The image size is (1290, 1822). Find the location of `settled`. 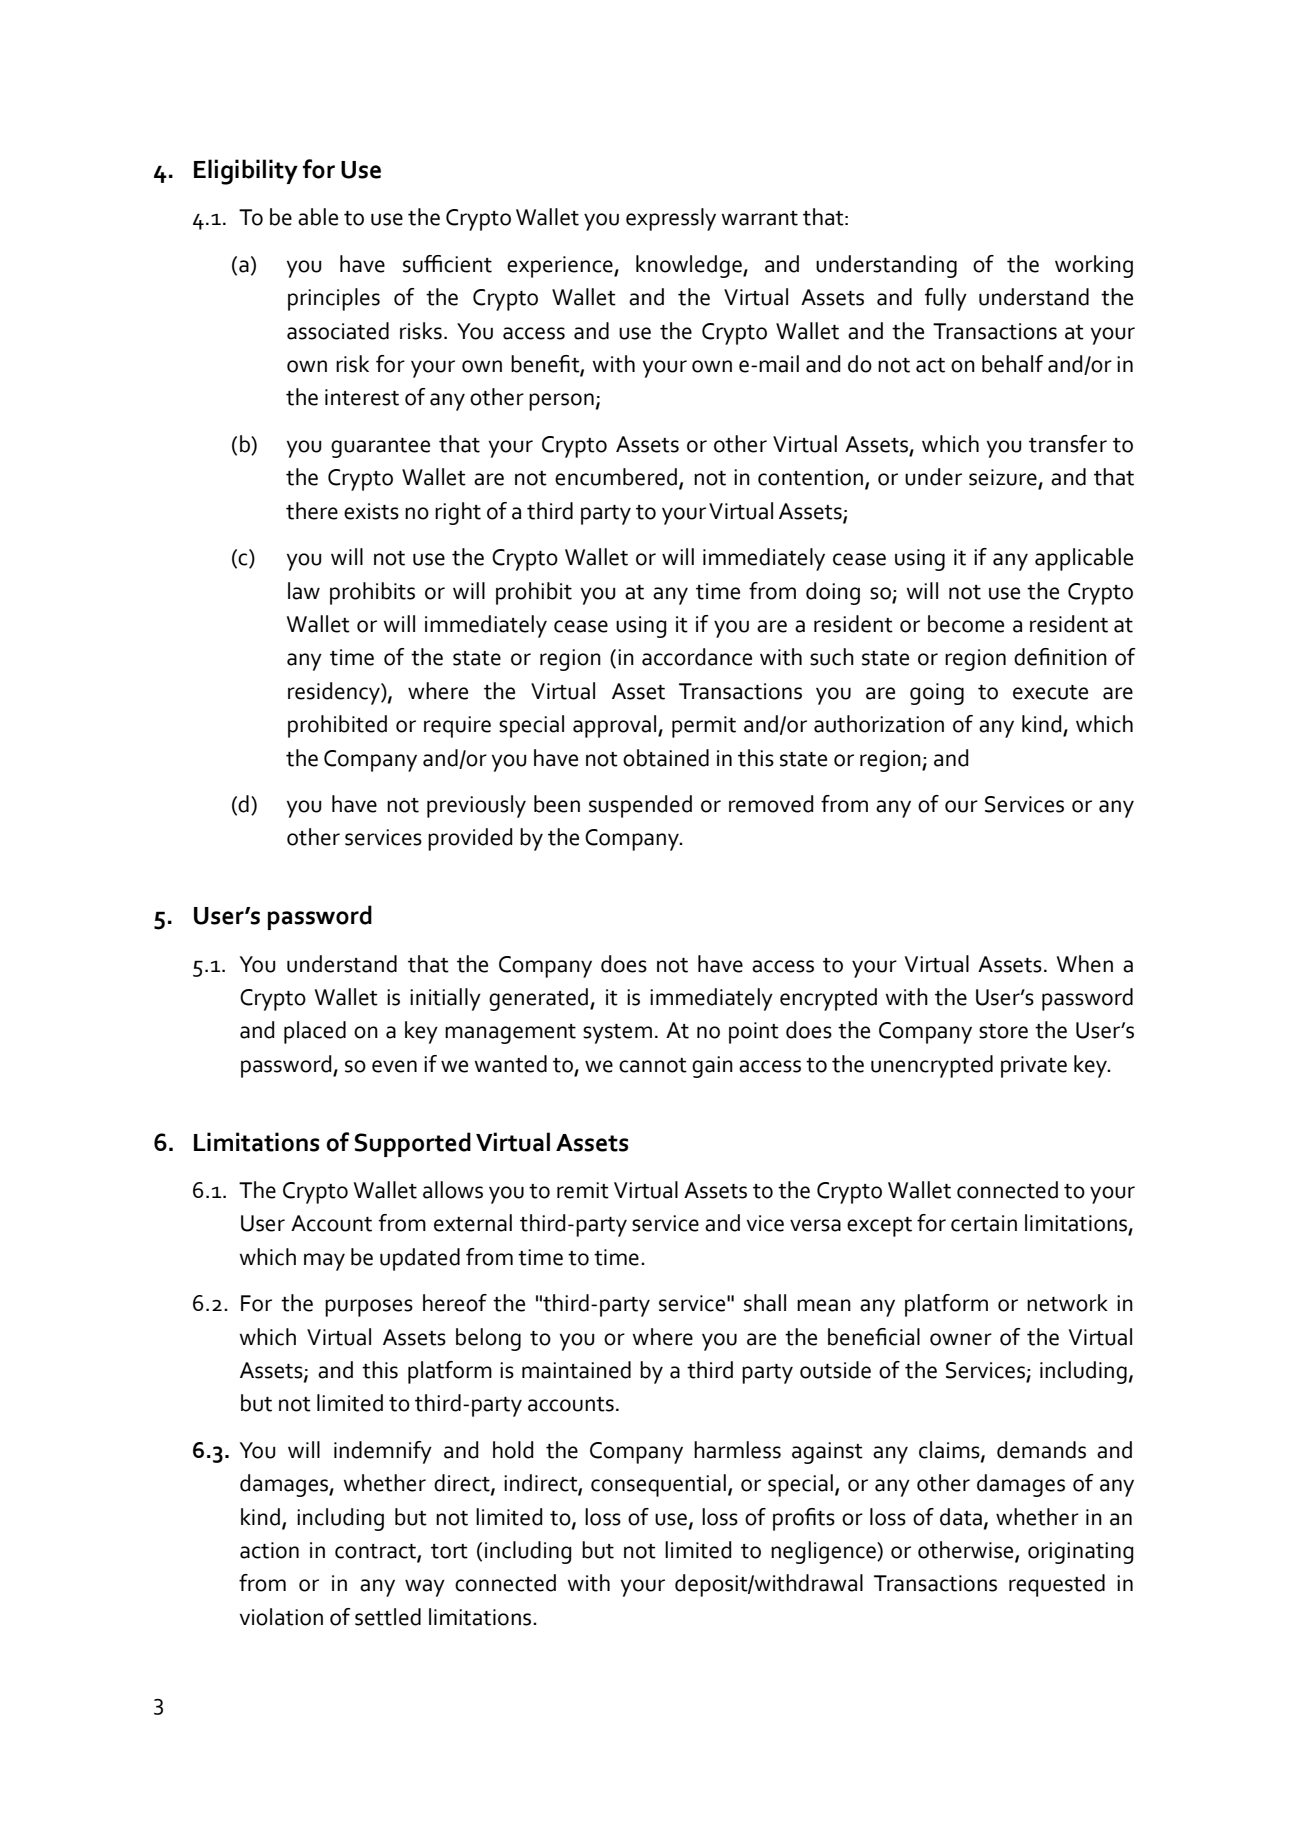

settled is located at coordinates (388, 1617).
